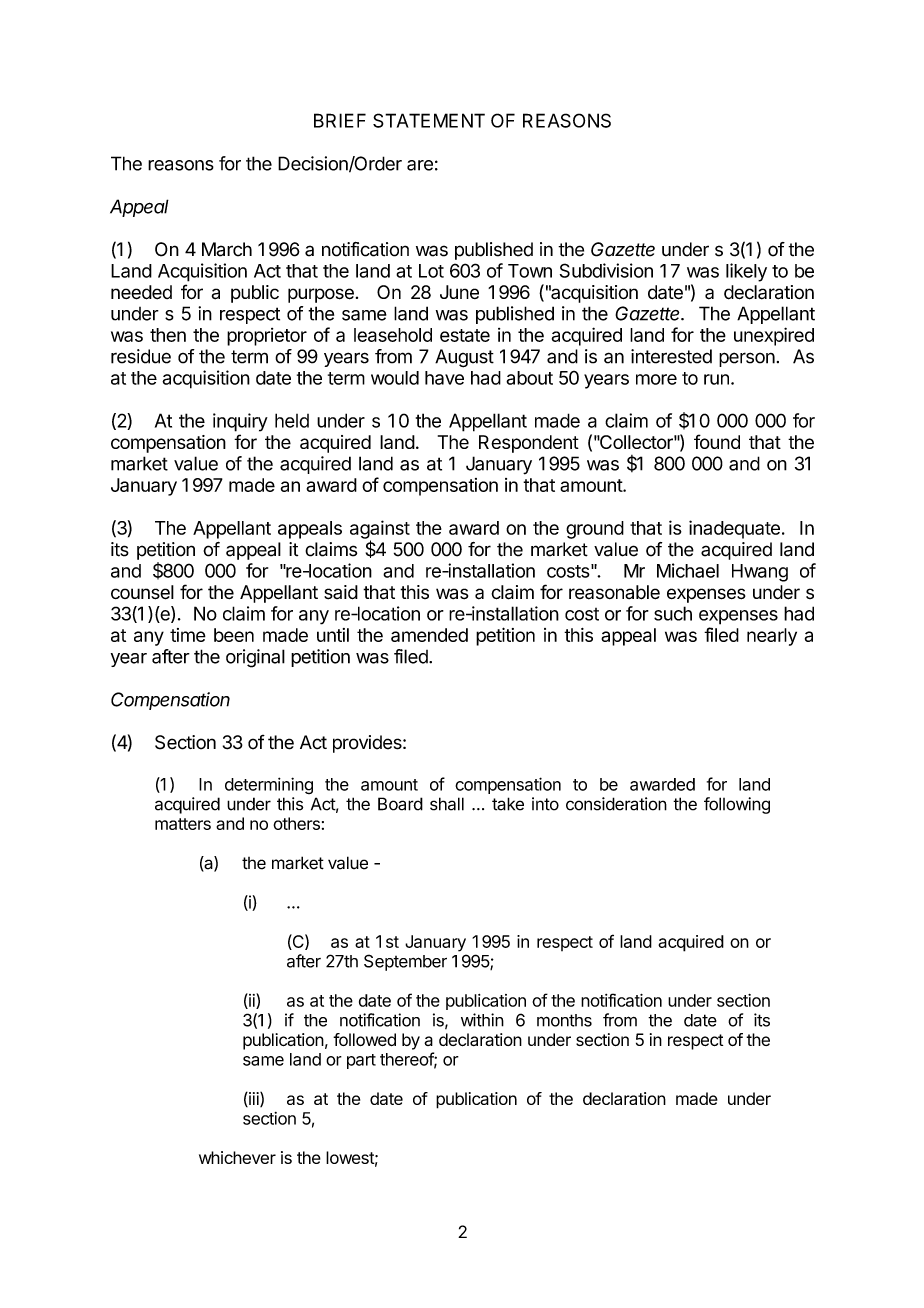  What do you see at coordinates (361, 1061) in the screenshot?
I see `part` at bounding box center [361, 1061].
